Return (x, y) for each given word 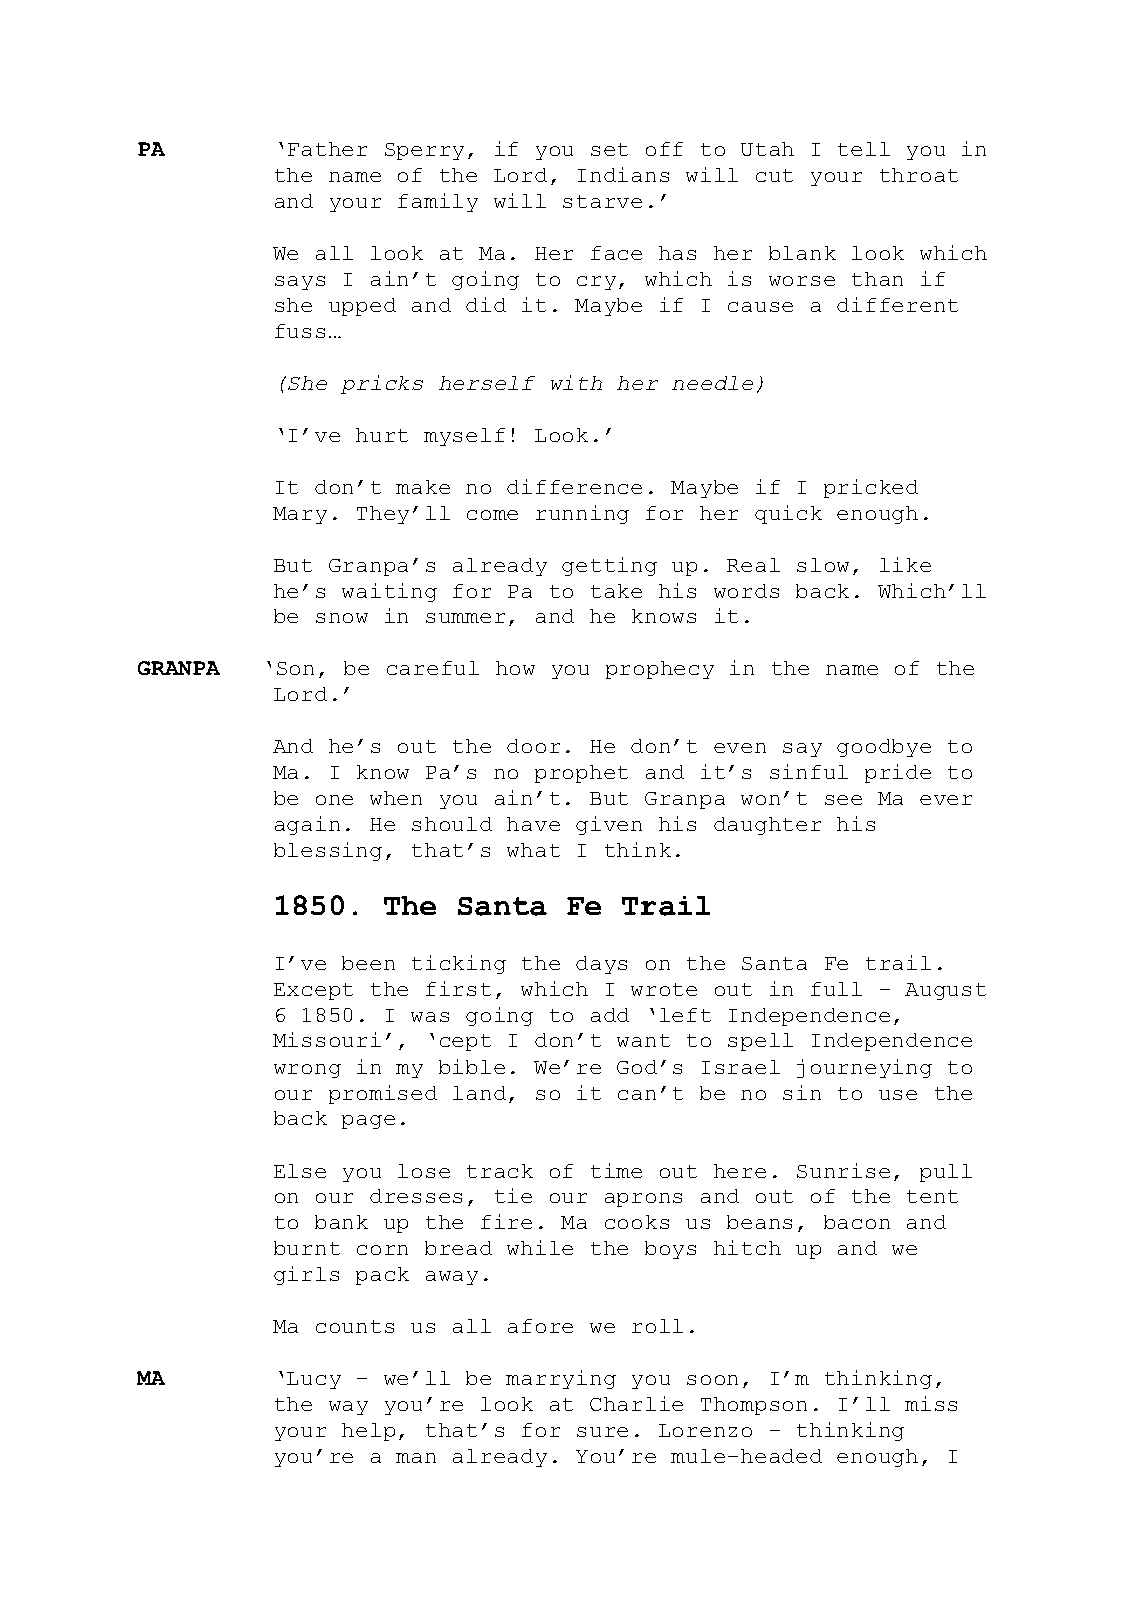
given (609, 825)
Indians (623, 174)
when (396, 798)
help (368, 1432)
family (438, 202)
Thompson (754, 1406)
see (843, 800)
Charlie (636, 1403)
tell (864, 149)
